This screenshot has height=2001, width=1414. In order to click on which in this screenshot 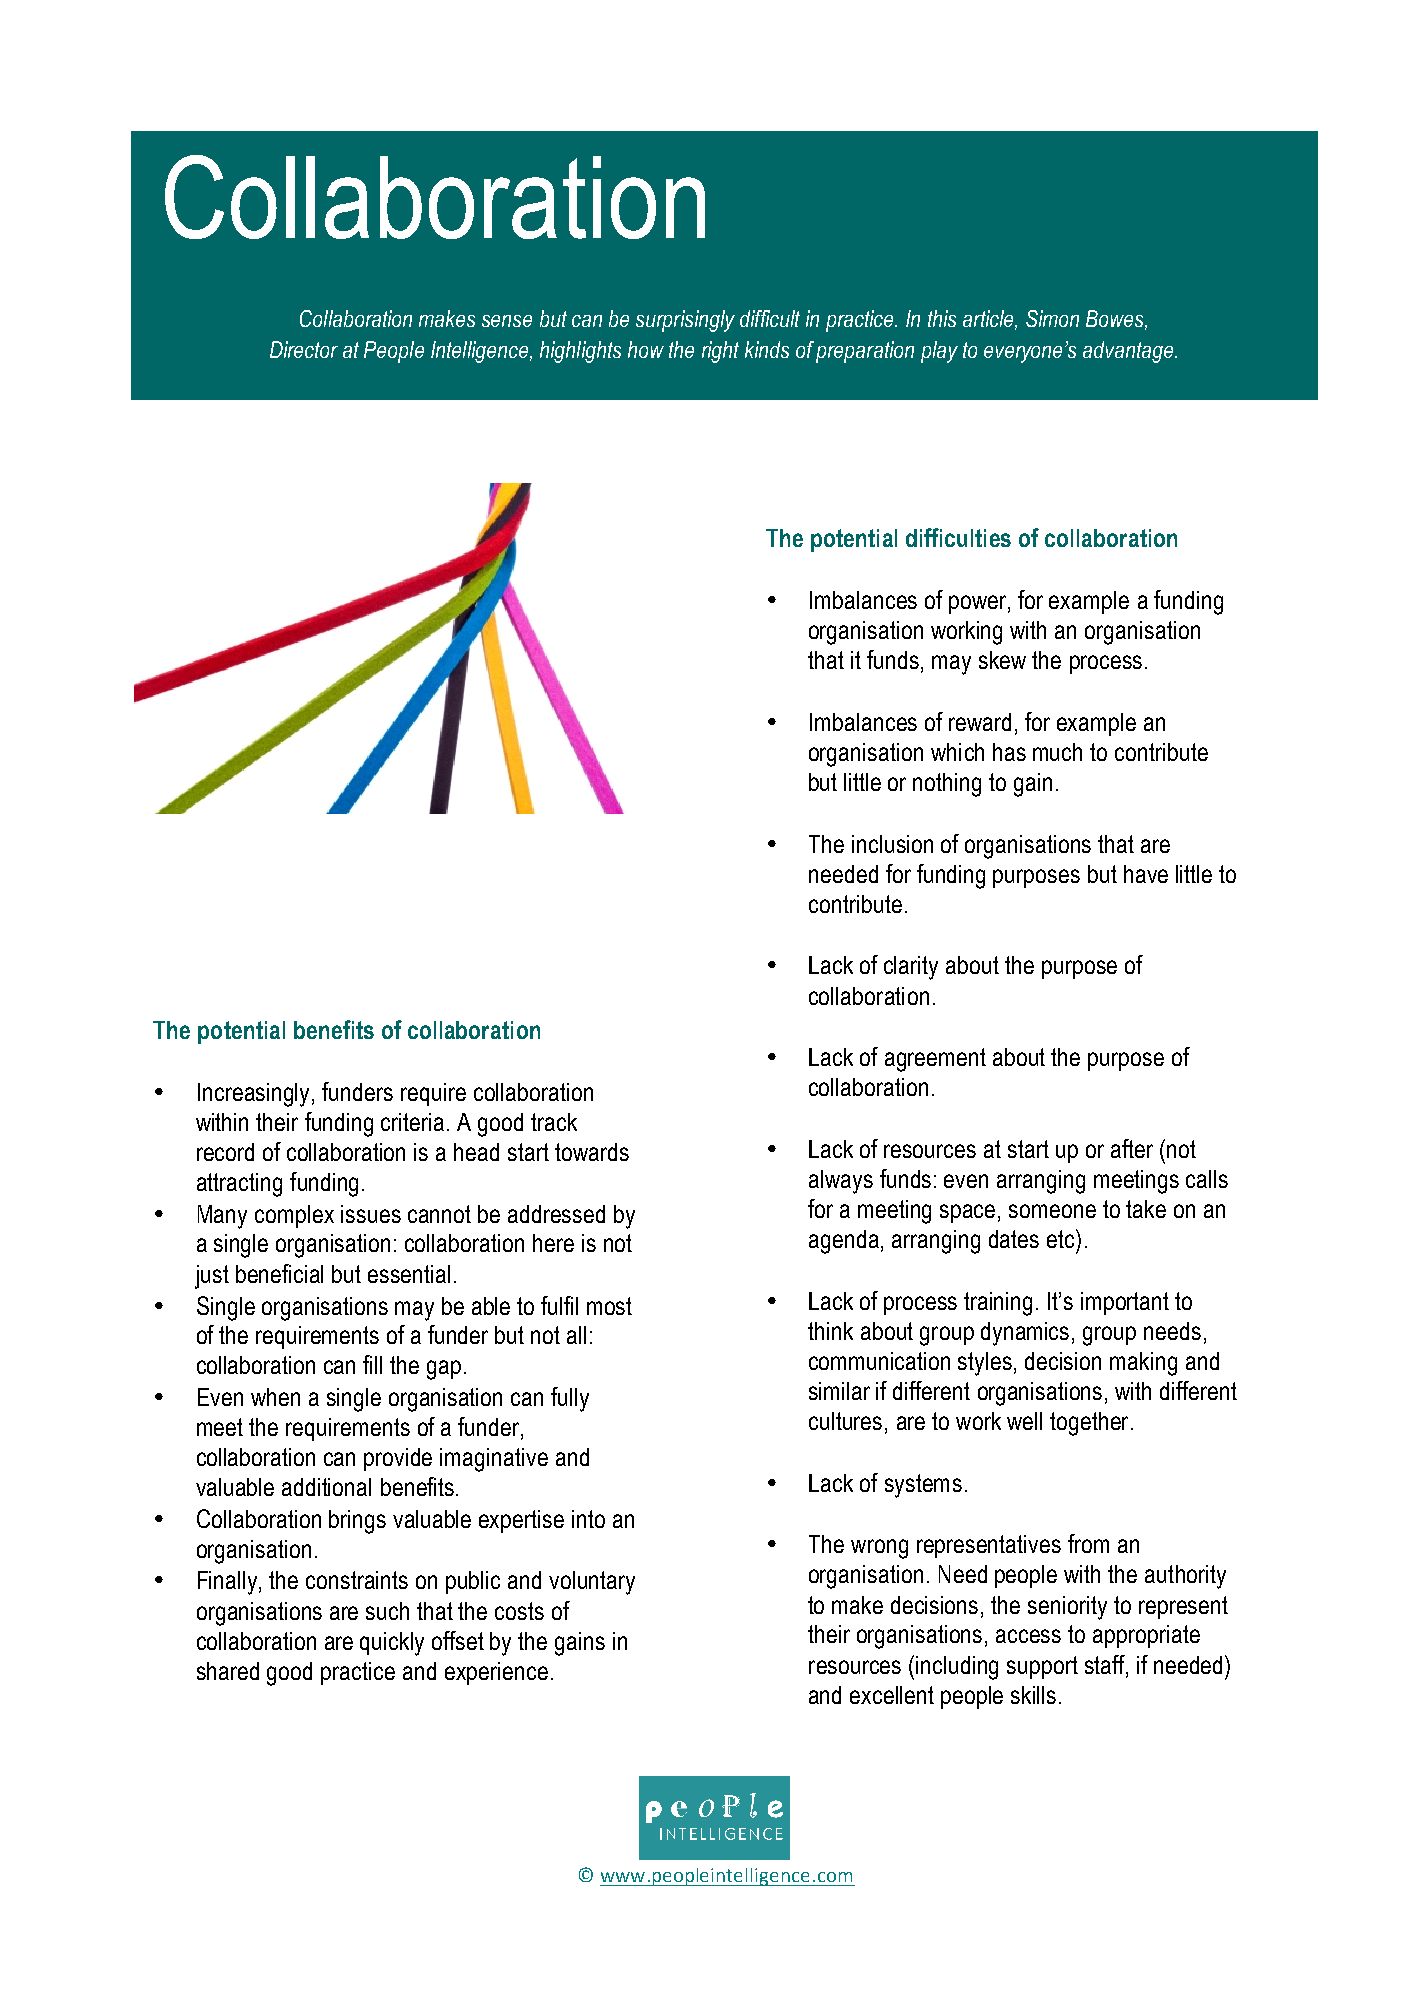, I will do `click(957, 752)`.
